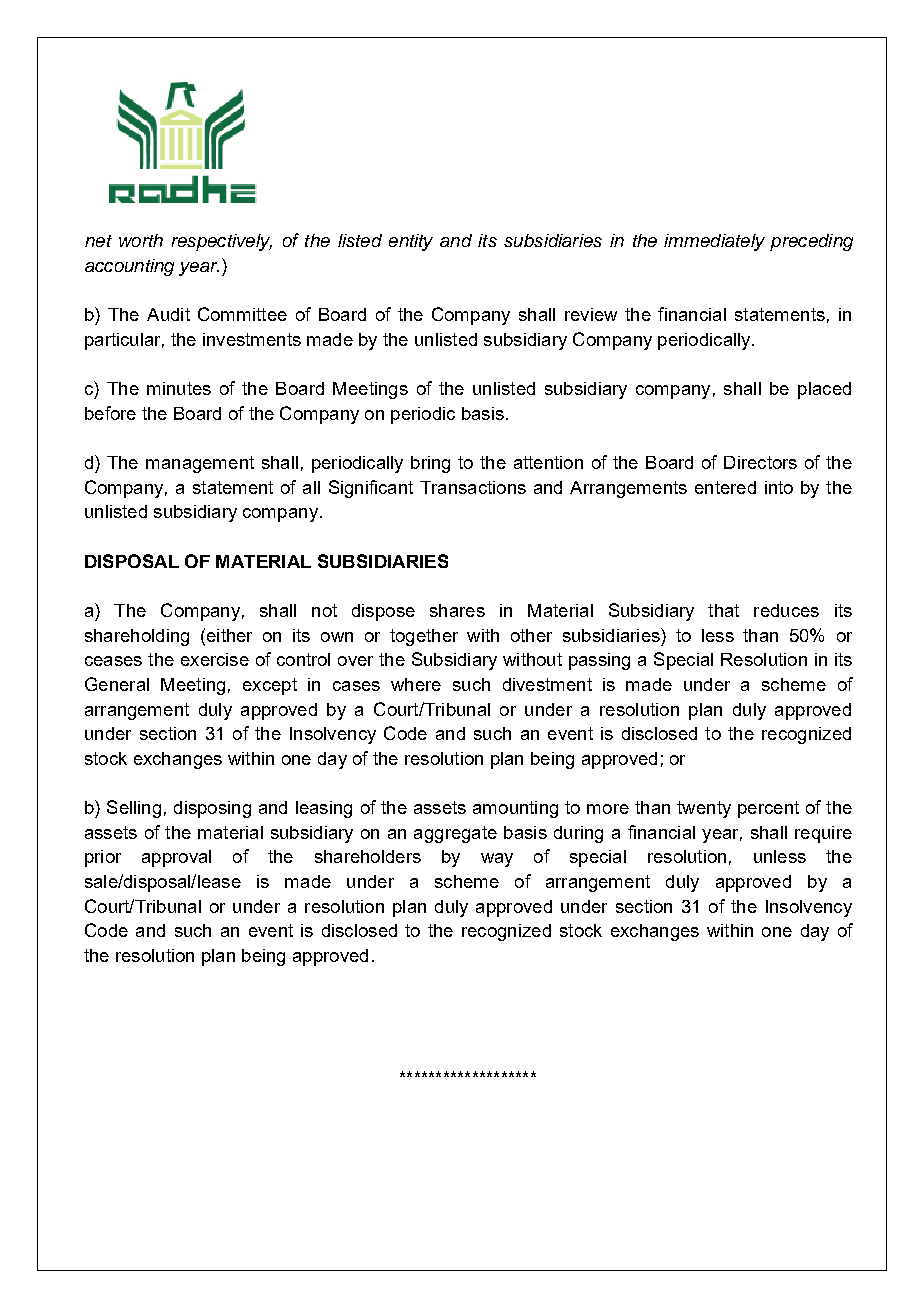 The height and width of the screenshot is (1308, 924). What do you see at coordinates (723, 610) in the screenshot?
I see `that` at bounding box center [723, 610].
